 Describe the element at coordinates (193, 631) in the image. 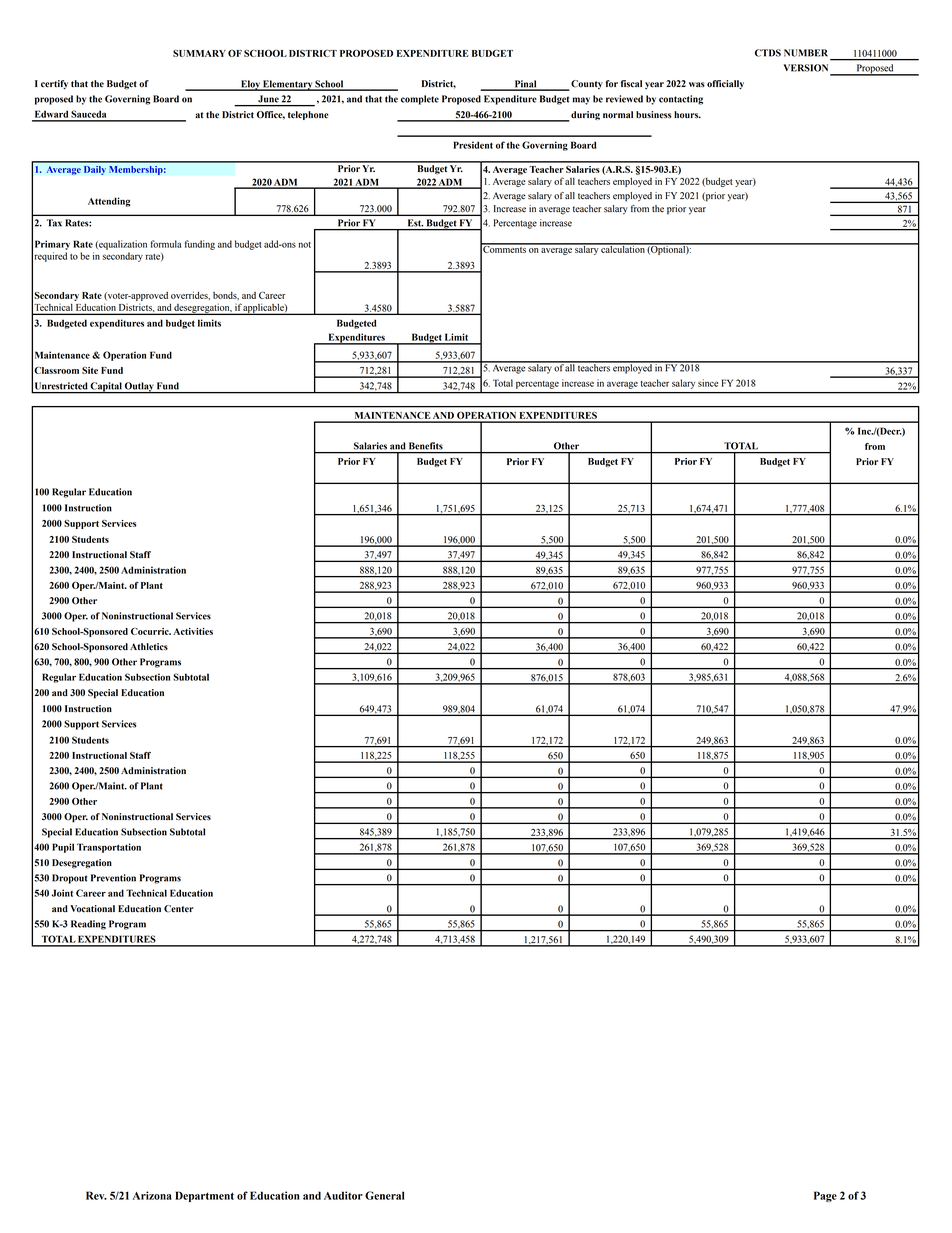

I see `Activities` at that location.
